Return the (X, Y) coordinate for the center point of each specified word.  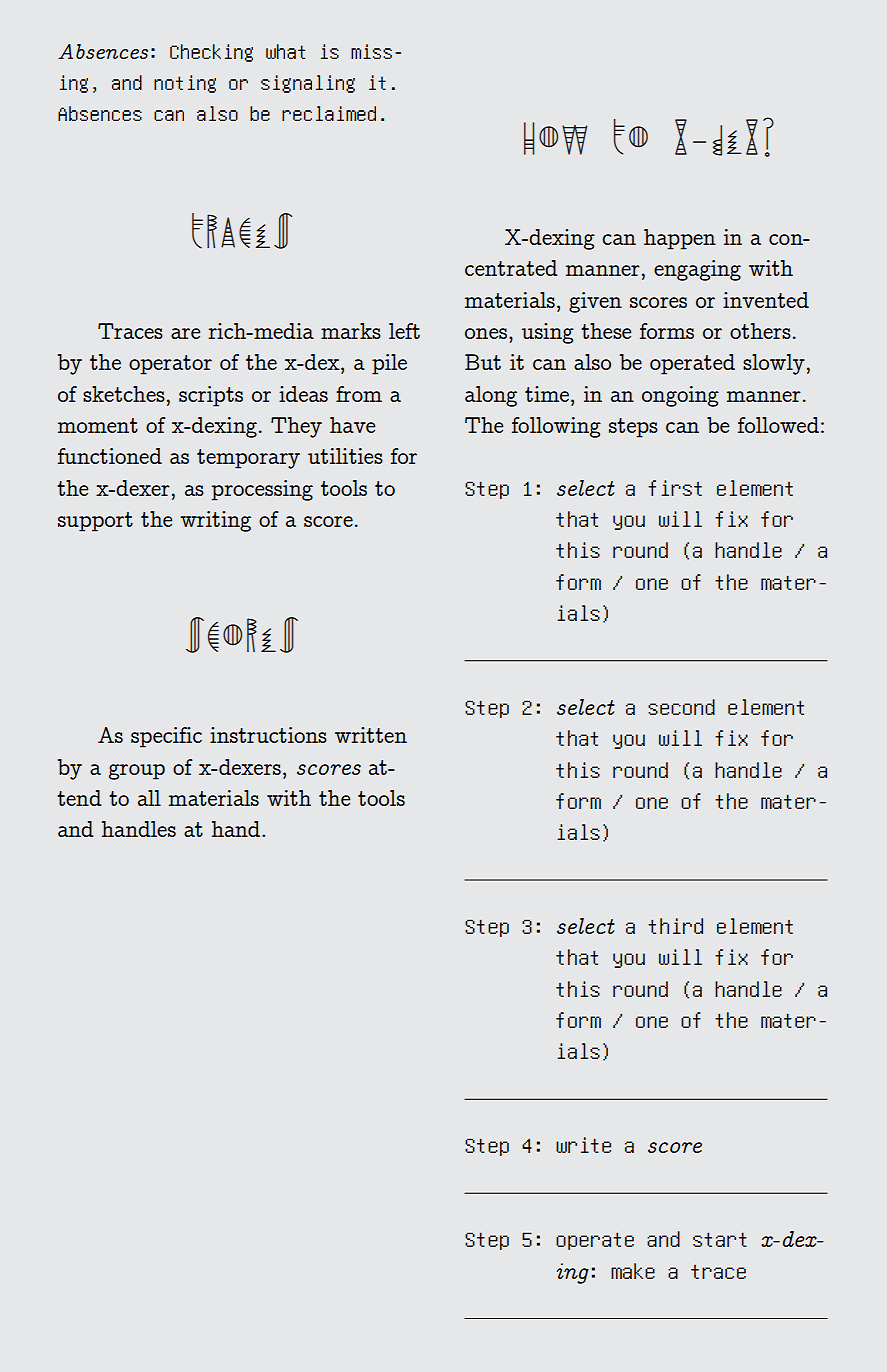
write (583, 1145)
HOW (556, 138)
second (681, 707)
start (720, 1239)
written (371, 735)
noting (185, 84)
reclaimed (329, 113)
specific (166, 737)
